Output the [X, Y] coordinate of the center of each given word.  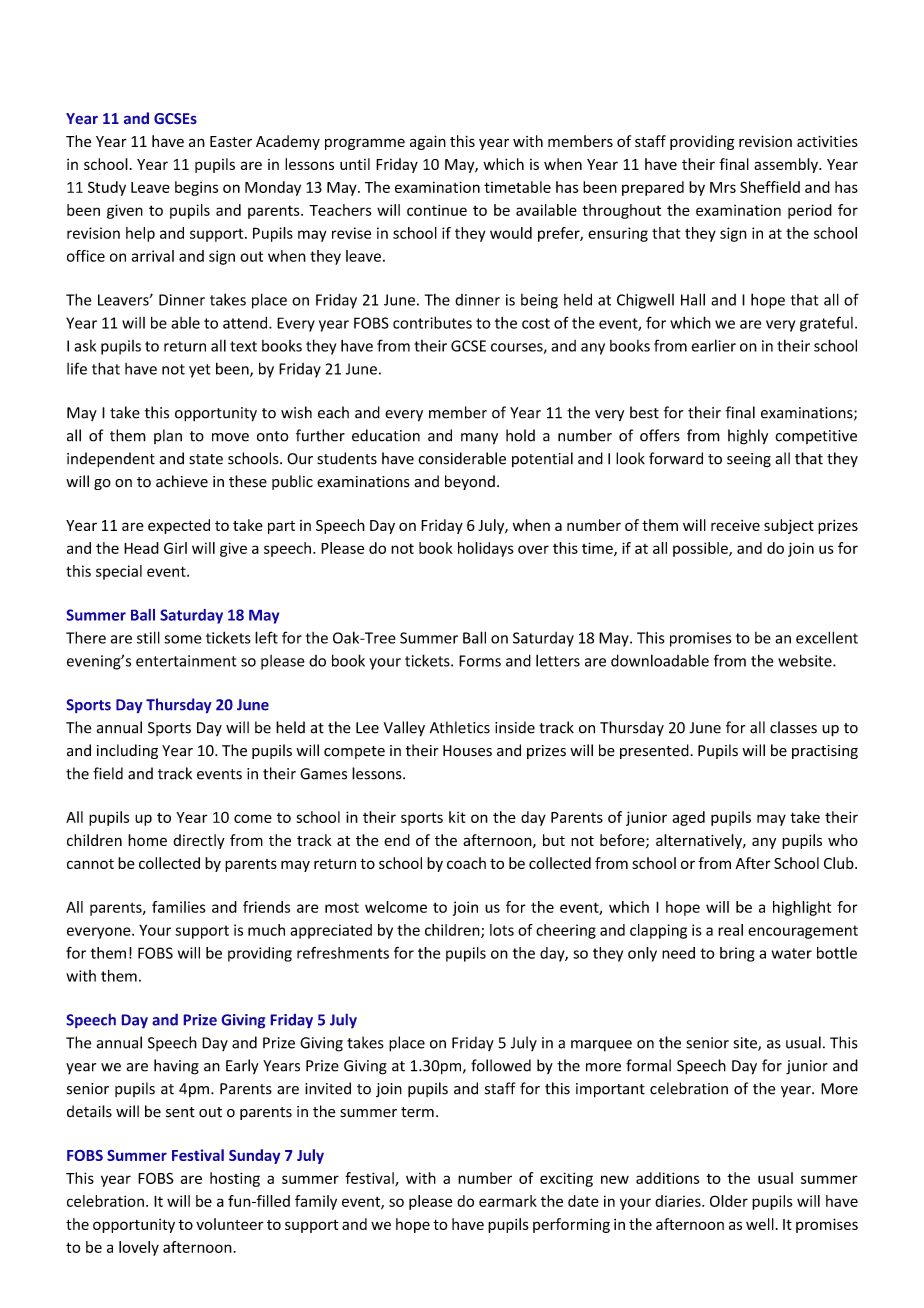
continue [437, 210]
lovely [139, 1248]
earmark [508, 1201]
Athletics [460, 727]
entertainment [186, 661]
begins [196, 188]
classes [793, 727]
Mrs [723, 187]
